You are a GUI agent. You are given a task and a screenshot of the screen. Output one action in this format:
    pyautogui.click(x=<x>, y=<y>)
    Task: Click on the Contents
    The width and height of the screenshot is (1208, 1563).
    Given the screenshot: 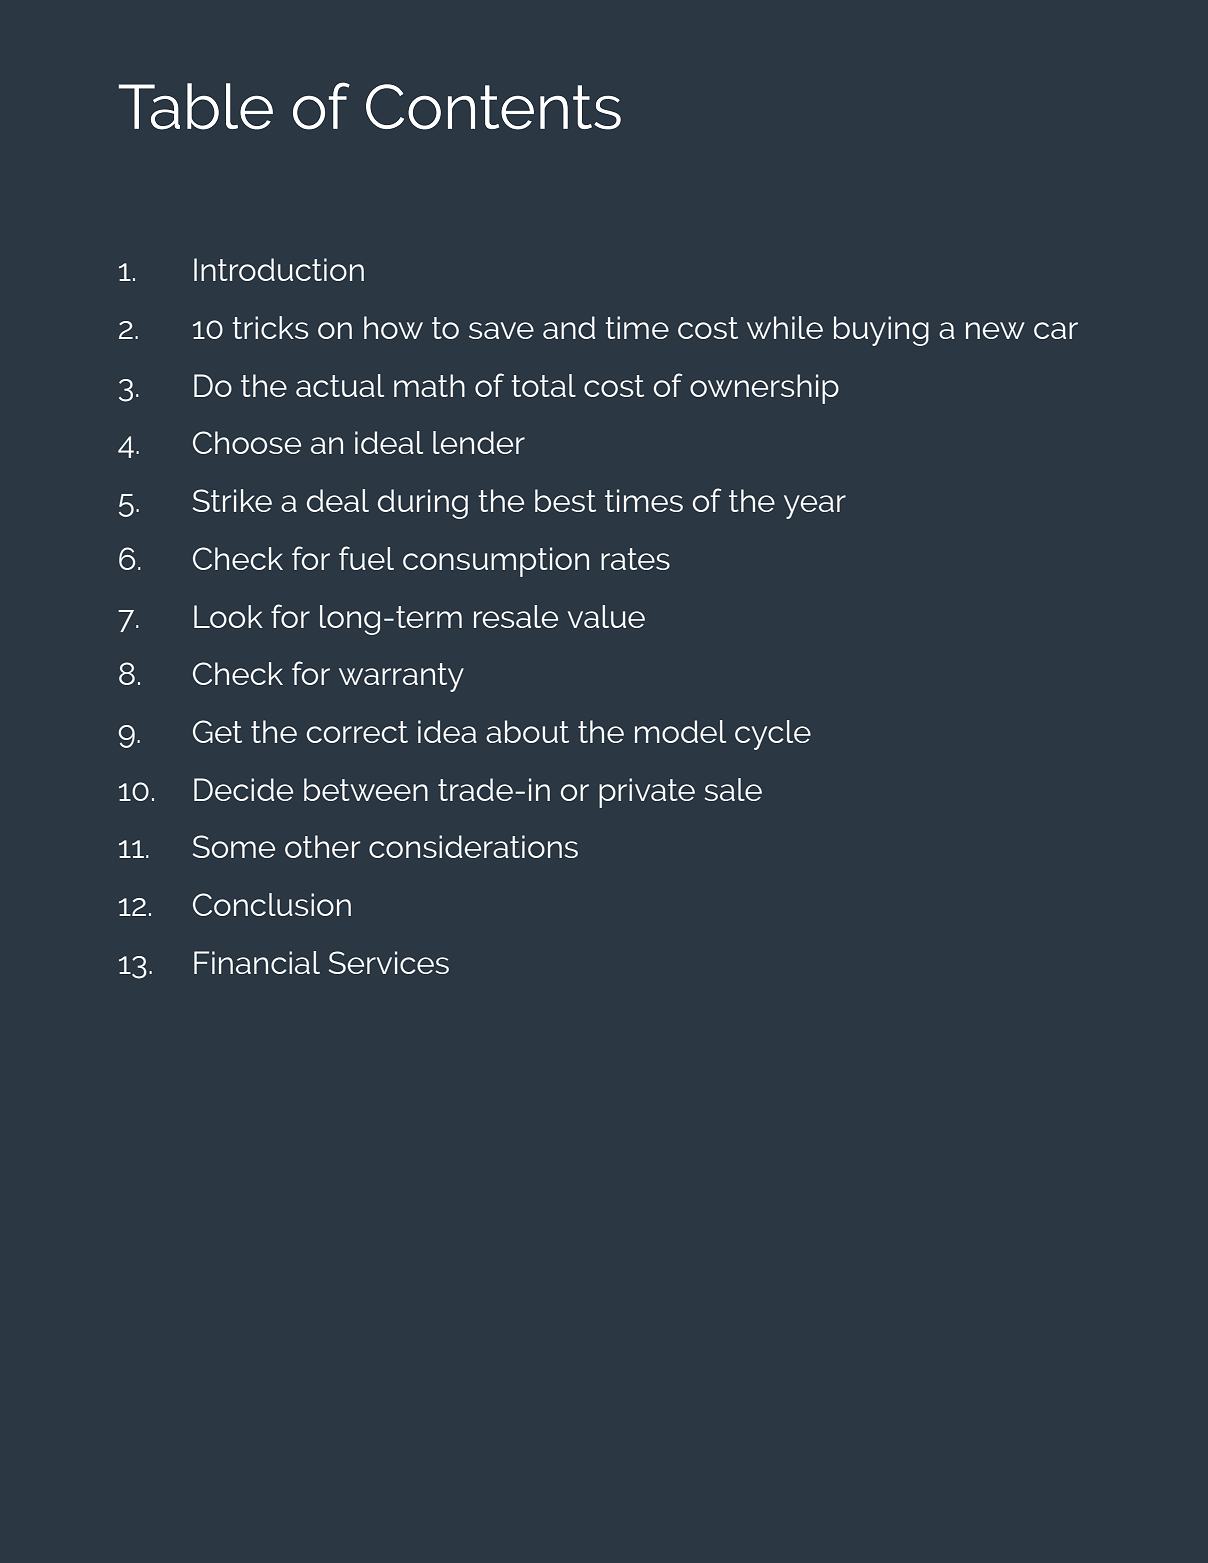 What is the action you would take?
    pyautogui.click(x=493, y=107)
